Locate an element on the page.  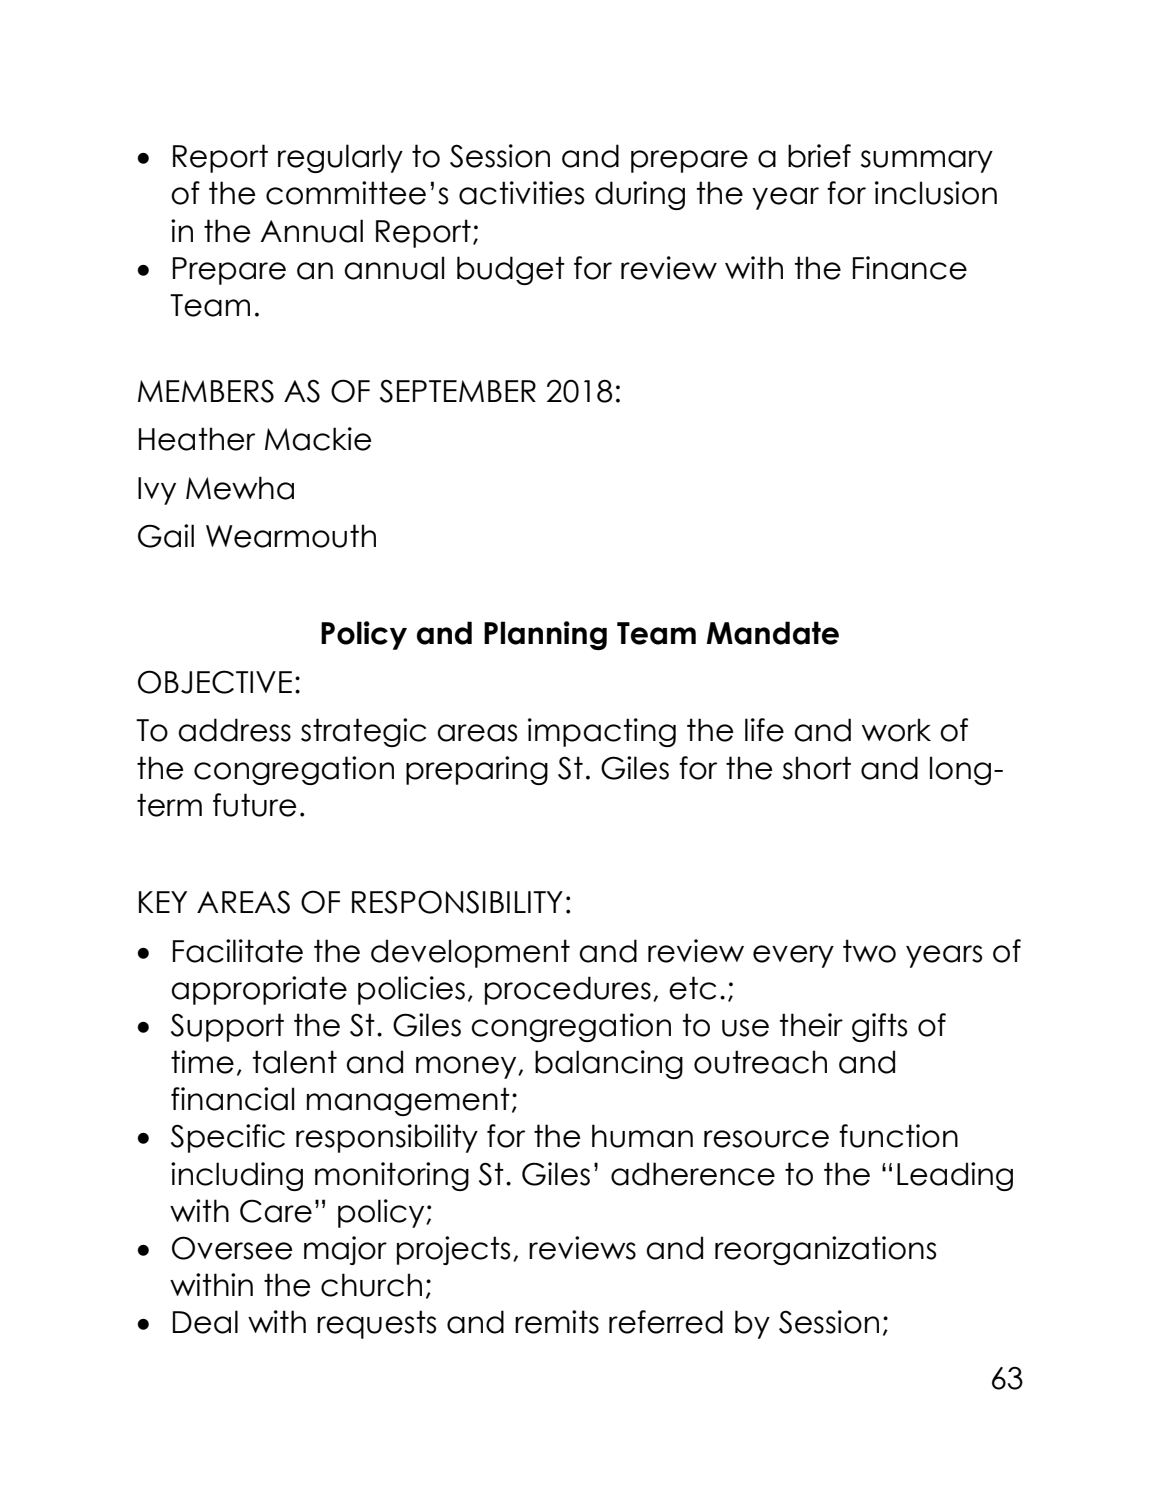
Oversee is located at coordinates (232, 1248).
